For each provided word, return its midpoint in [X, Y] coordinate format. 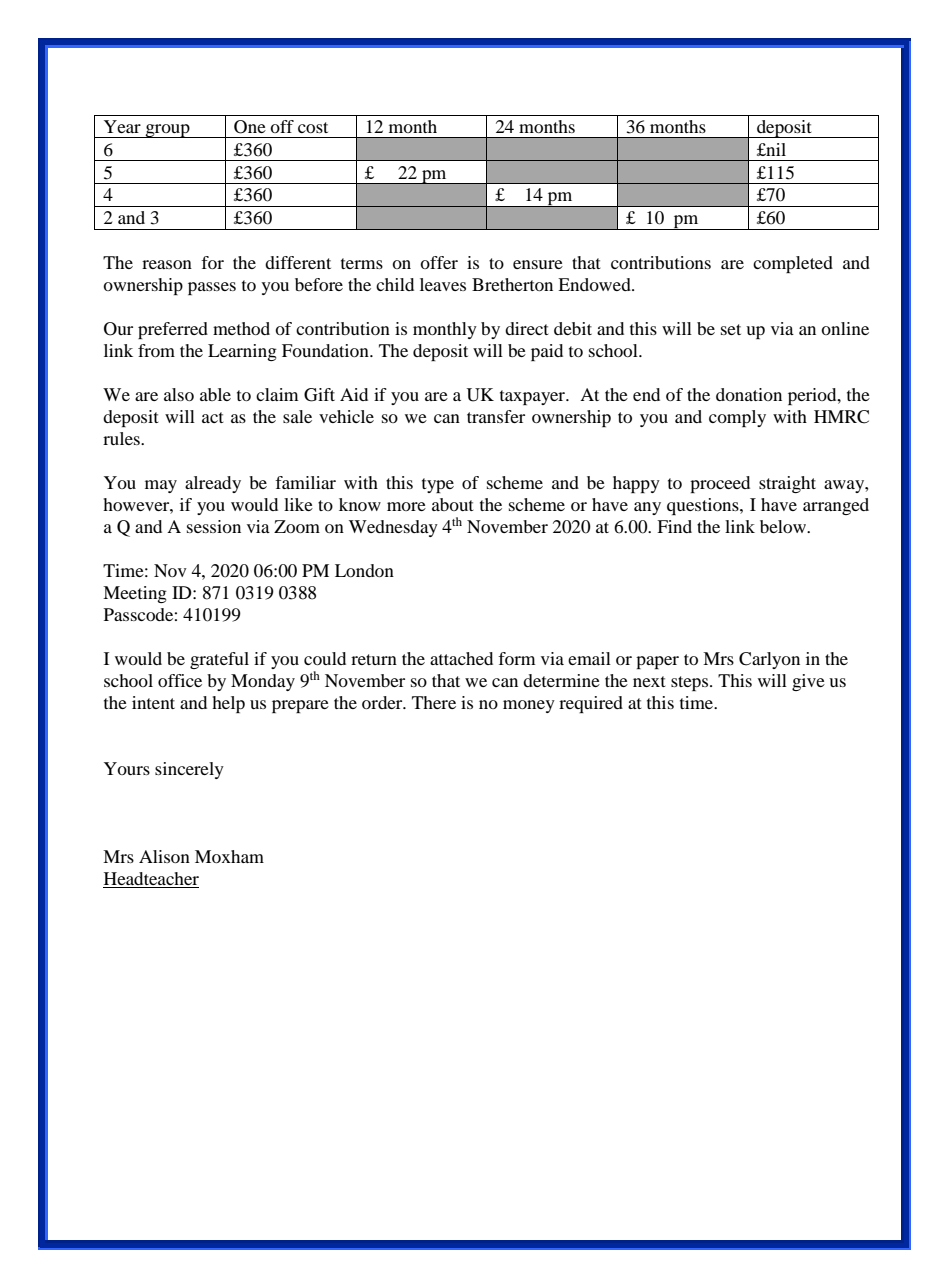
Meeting [135, 594]
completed [793, 264]
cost [313, 127]
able [215, 394]
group [167, 131]
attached [461, 658]
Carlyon [769, 660]
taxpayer [534, 397]
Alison [164, 856]
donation [749, 394]
